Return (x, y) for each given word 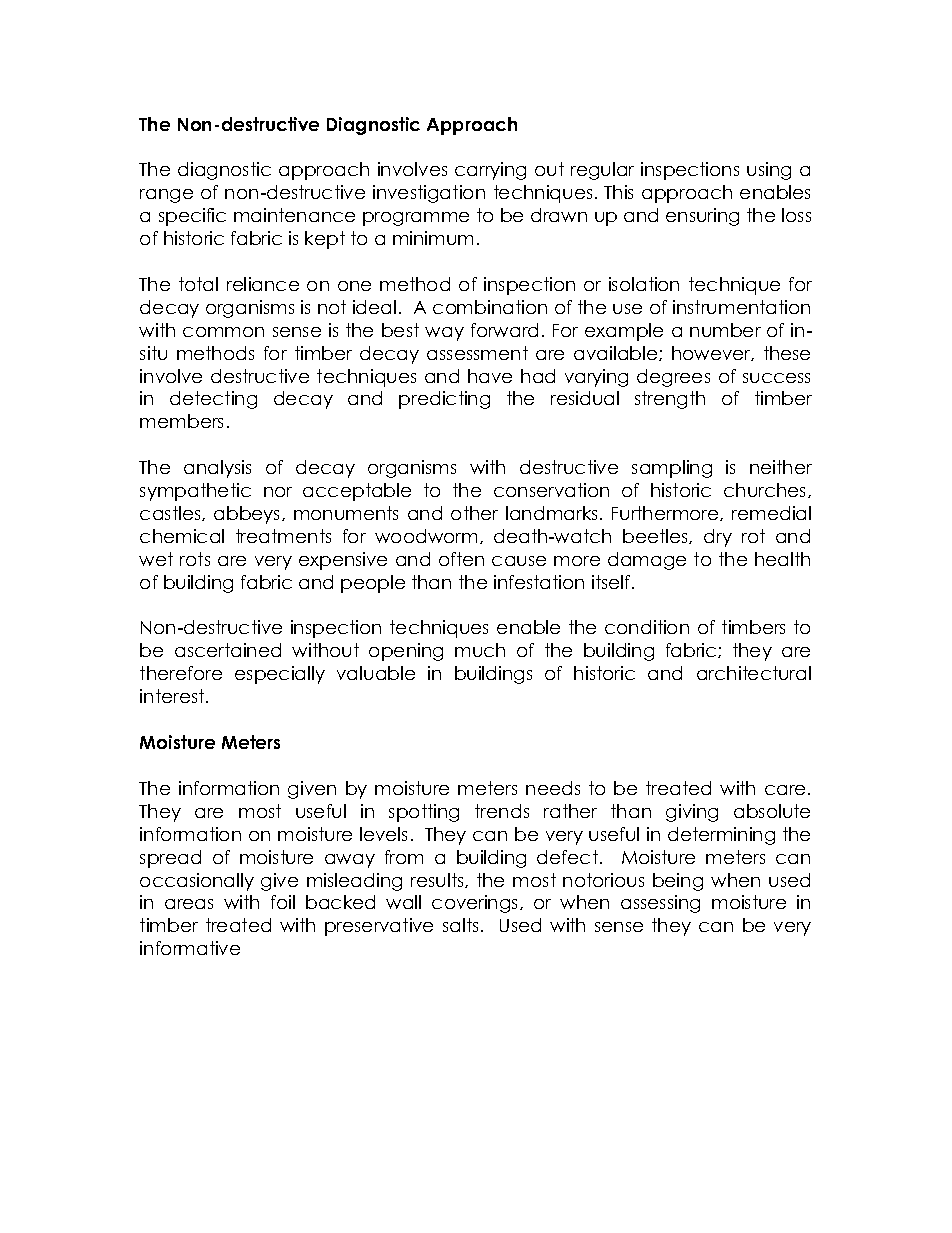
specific (192, 217)
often (461, 559)
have (490, 376)
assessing (660, 904)
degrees (673, 378)
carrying (490, 171)
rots (195, 559)
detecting (213, 400)
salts (460, 925)
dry (718, 538)
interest (173, 696)
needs (553, 788)
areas (189, 904)
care (785, 790)
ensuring (702, 217)
